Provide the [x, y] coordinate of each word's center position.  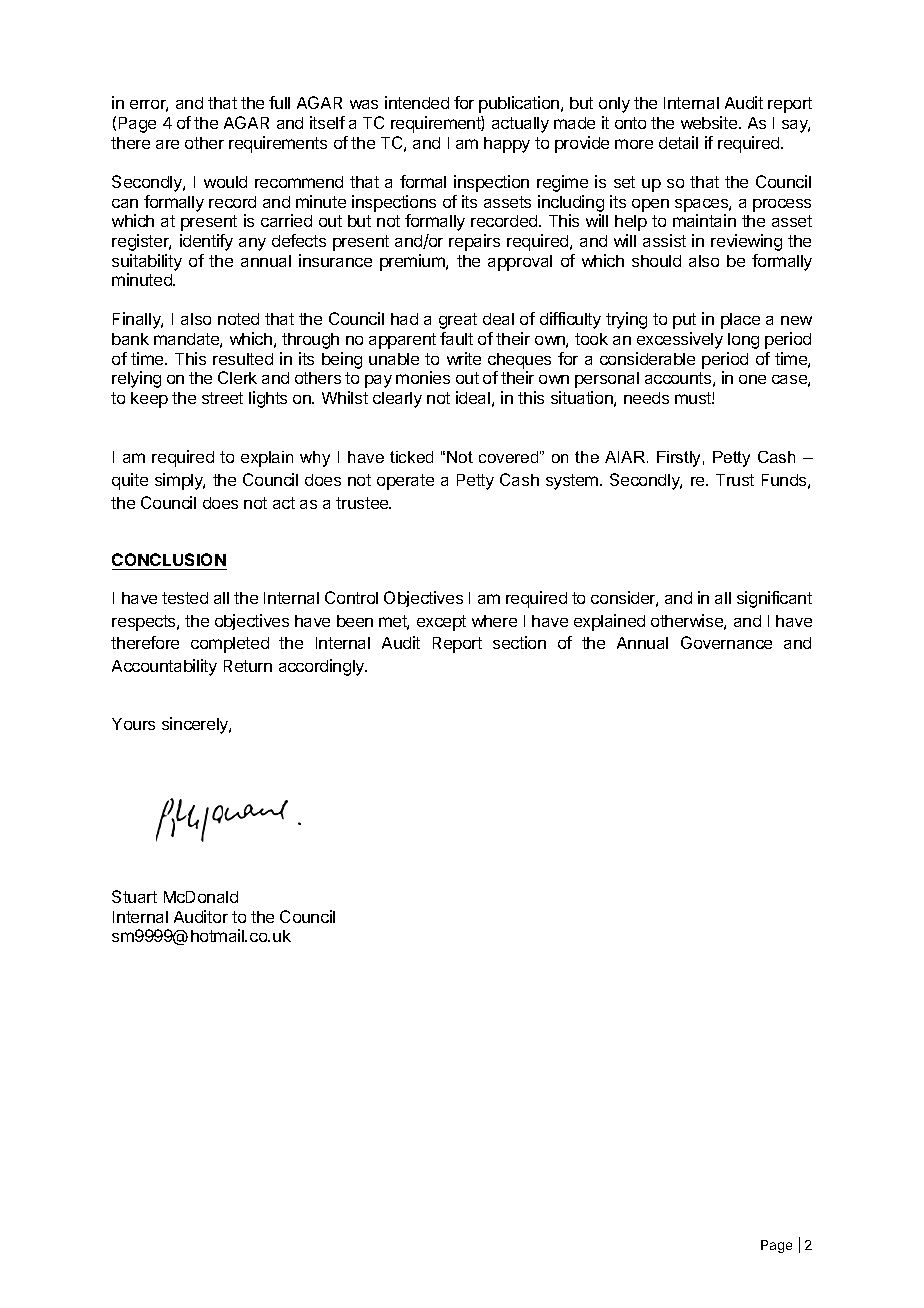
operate [405, 482]
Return [248, 666]
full [279, 102]
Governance [726, 642]
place [740, 321]
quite [130, 481]
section [519, 642]
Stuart [134, 896]
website [710, 122]
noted [238, 319]
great [458, 321]
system [573, 482]
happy [507, 145]
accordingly [323, 667]
